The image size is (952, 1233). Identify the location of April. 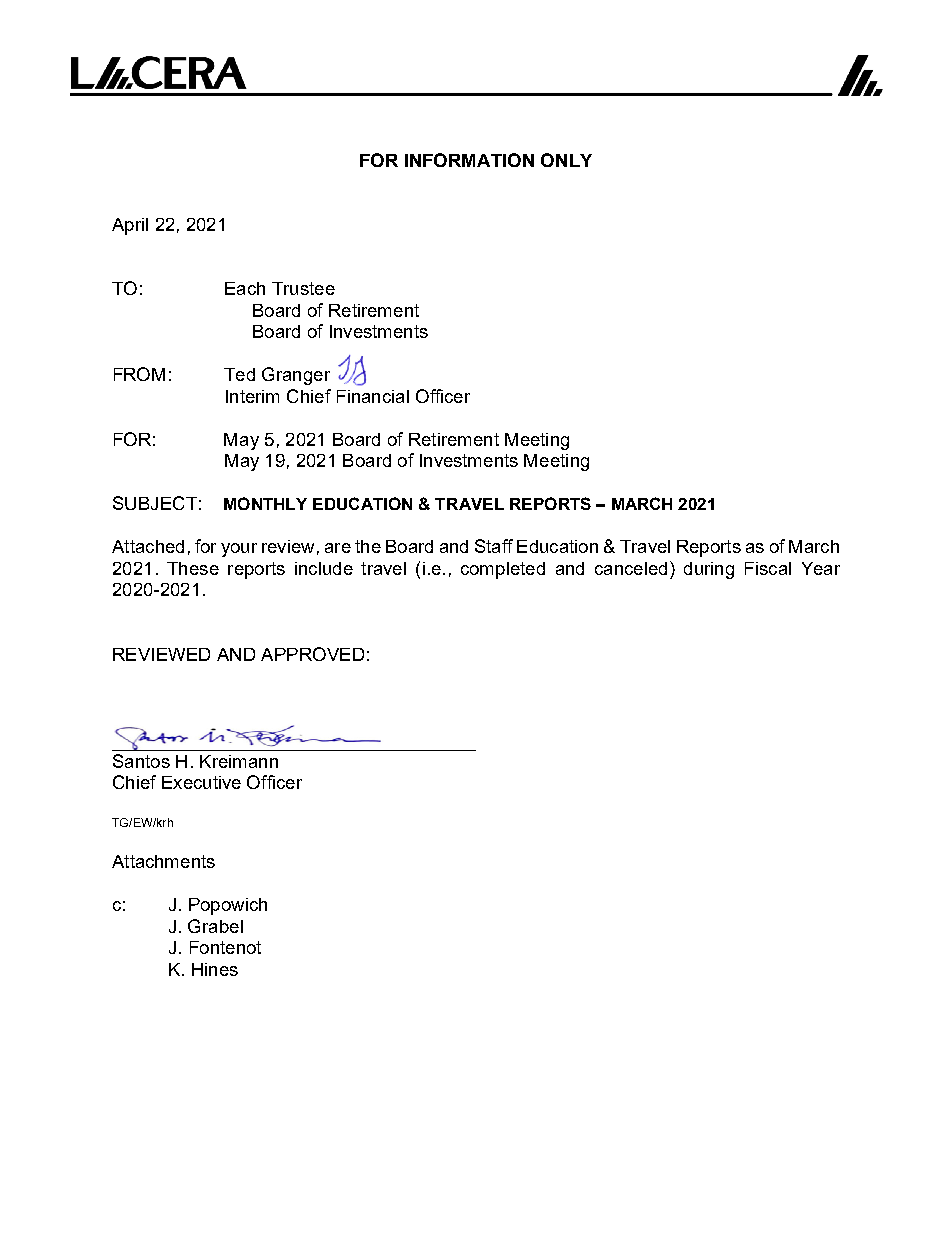
(130, 226).
